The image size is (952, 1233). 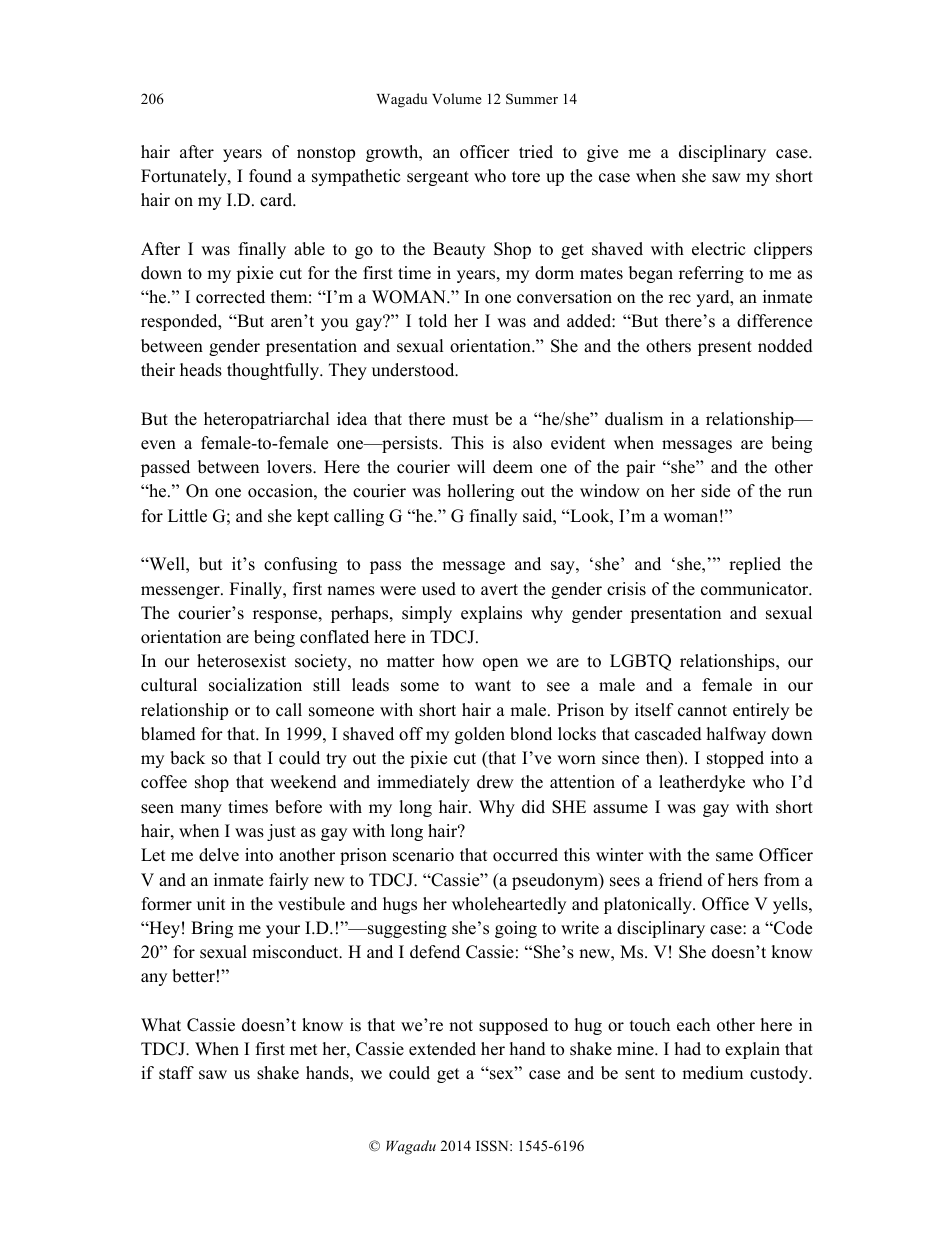 I want to click on nodded, so click(x=785, y=346).
